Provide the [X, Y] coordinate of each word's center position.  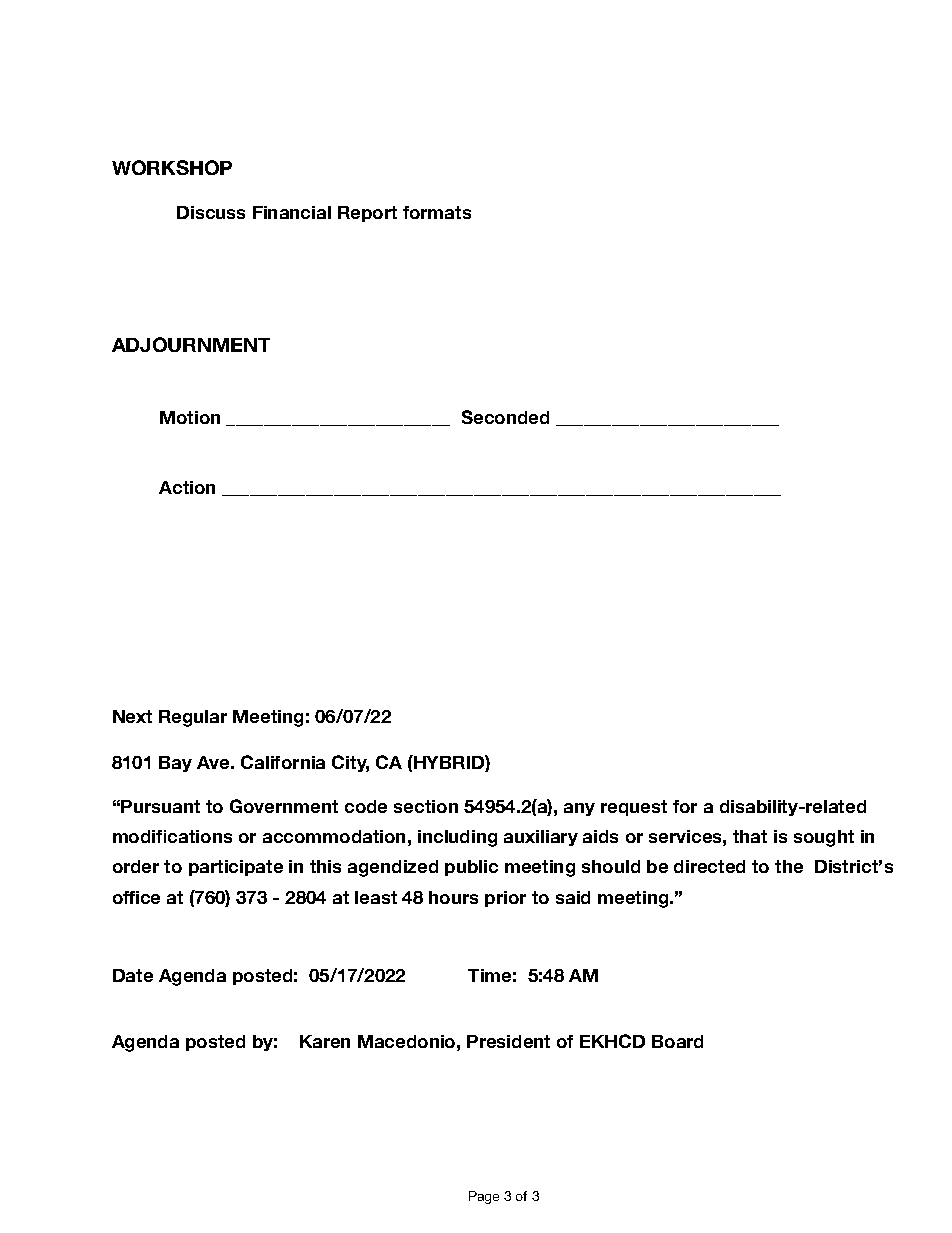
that [750, 836]
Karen [325, 1041]
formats [437, 212]
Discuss [211, 212]
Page [484, 1197]
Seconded [505, 417]
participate [236, 868]
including [457, 838]
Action [187, 487]
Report [367, 214]
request [634, 808]
